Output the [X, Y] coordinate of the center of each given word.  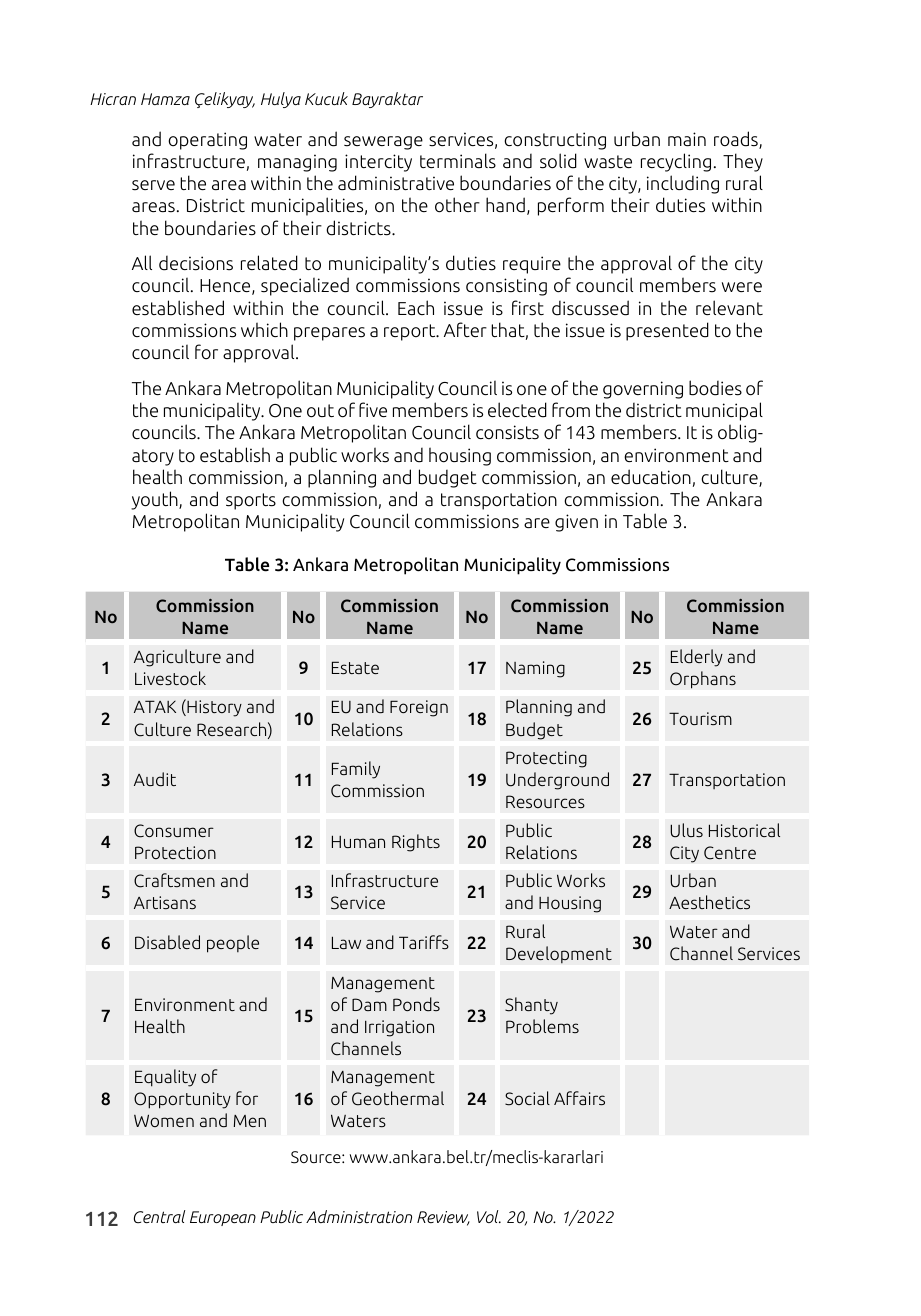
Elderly [697, 658]
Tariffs [424, 942]
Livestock [170, 678]
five [373, 409]
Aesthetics [709, 902]
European [223, 1218]
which [264, 329]
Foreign [419, 708]
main [687, 139]
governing [643, 390]
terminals [458, 161]
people [233, 944]
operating [207, 141]
